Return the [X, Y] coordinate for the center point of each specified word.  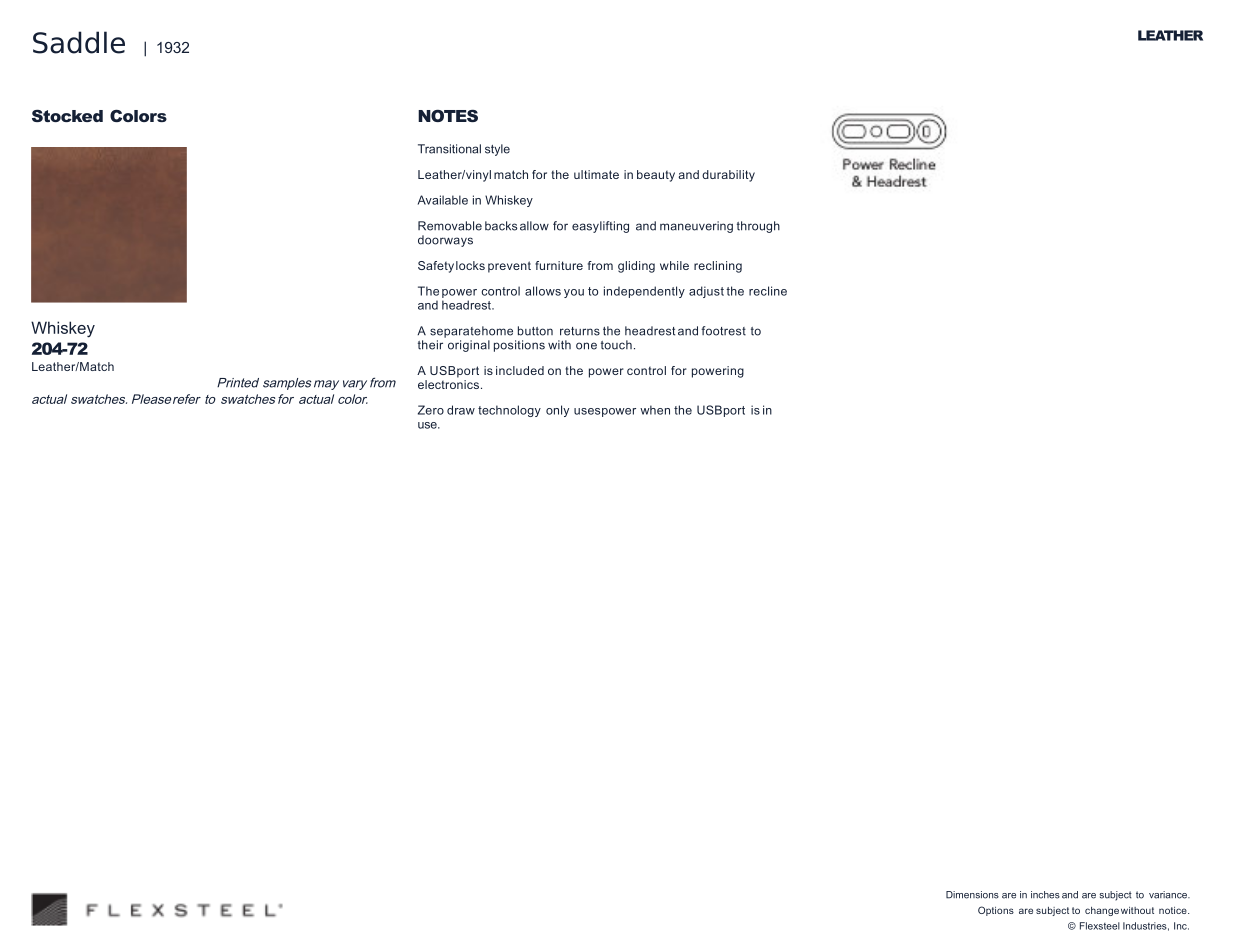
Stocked [67, 116]
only [557, 411]
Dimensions [972, 895]
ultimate [596, 174]
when [655, 410]
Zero [431, 410]
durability [728, 176]
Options [996, 911]
